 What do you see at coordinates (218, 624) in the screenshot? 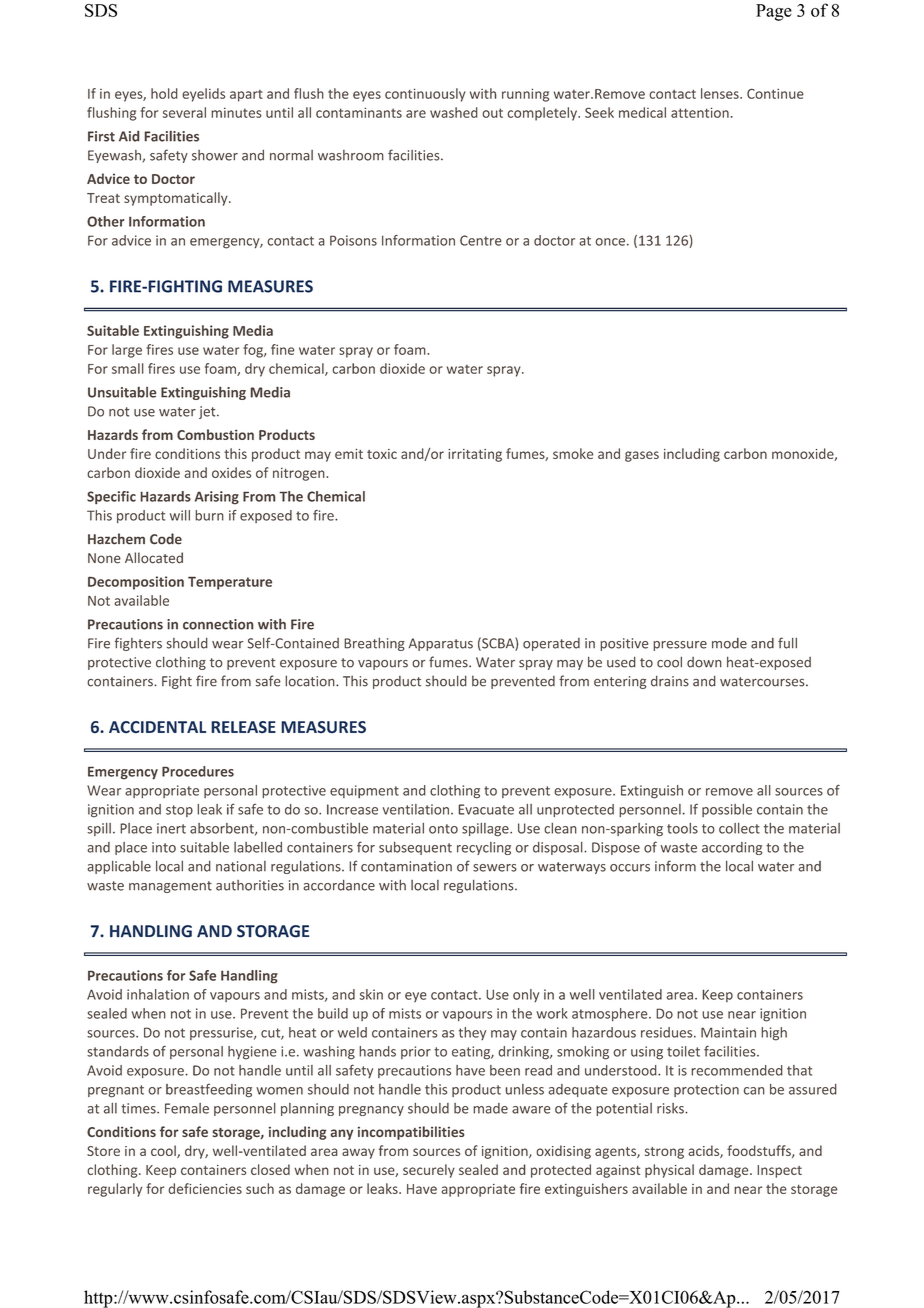
I see `connection` at bounding box center [218, 624].
